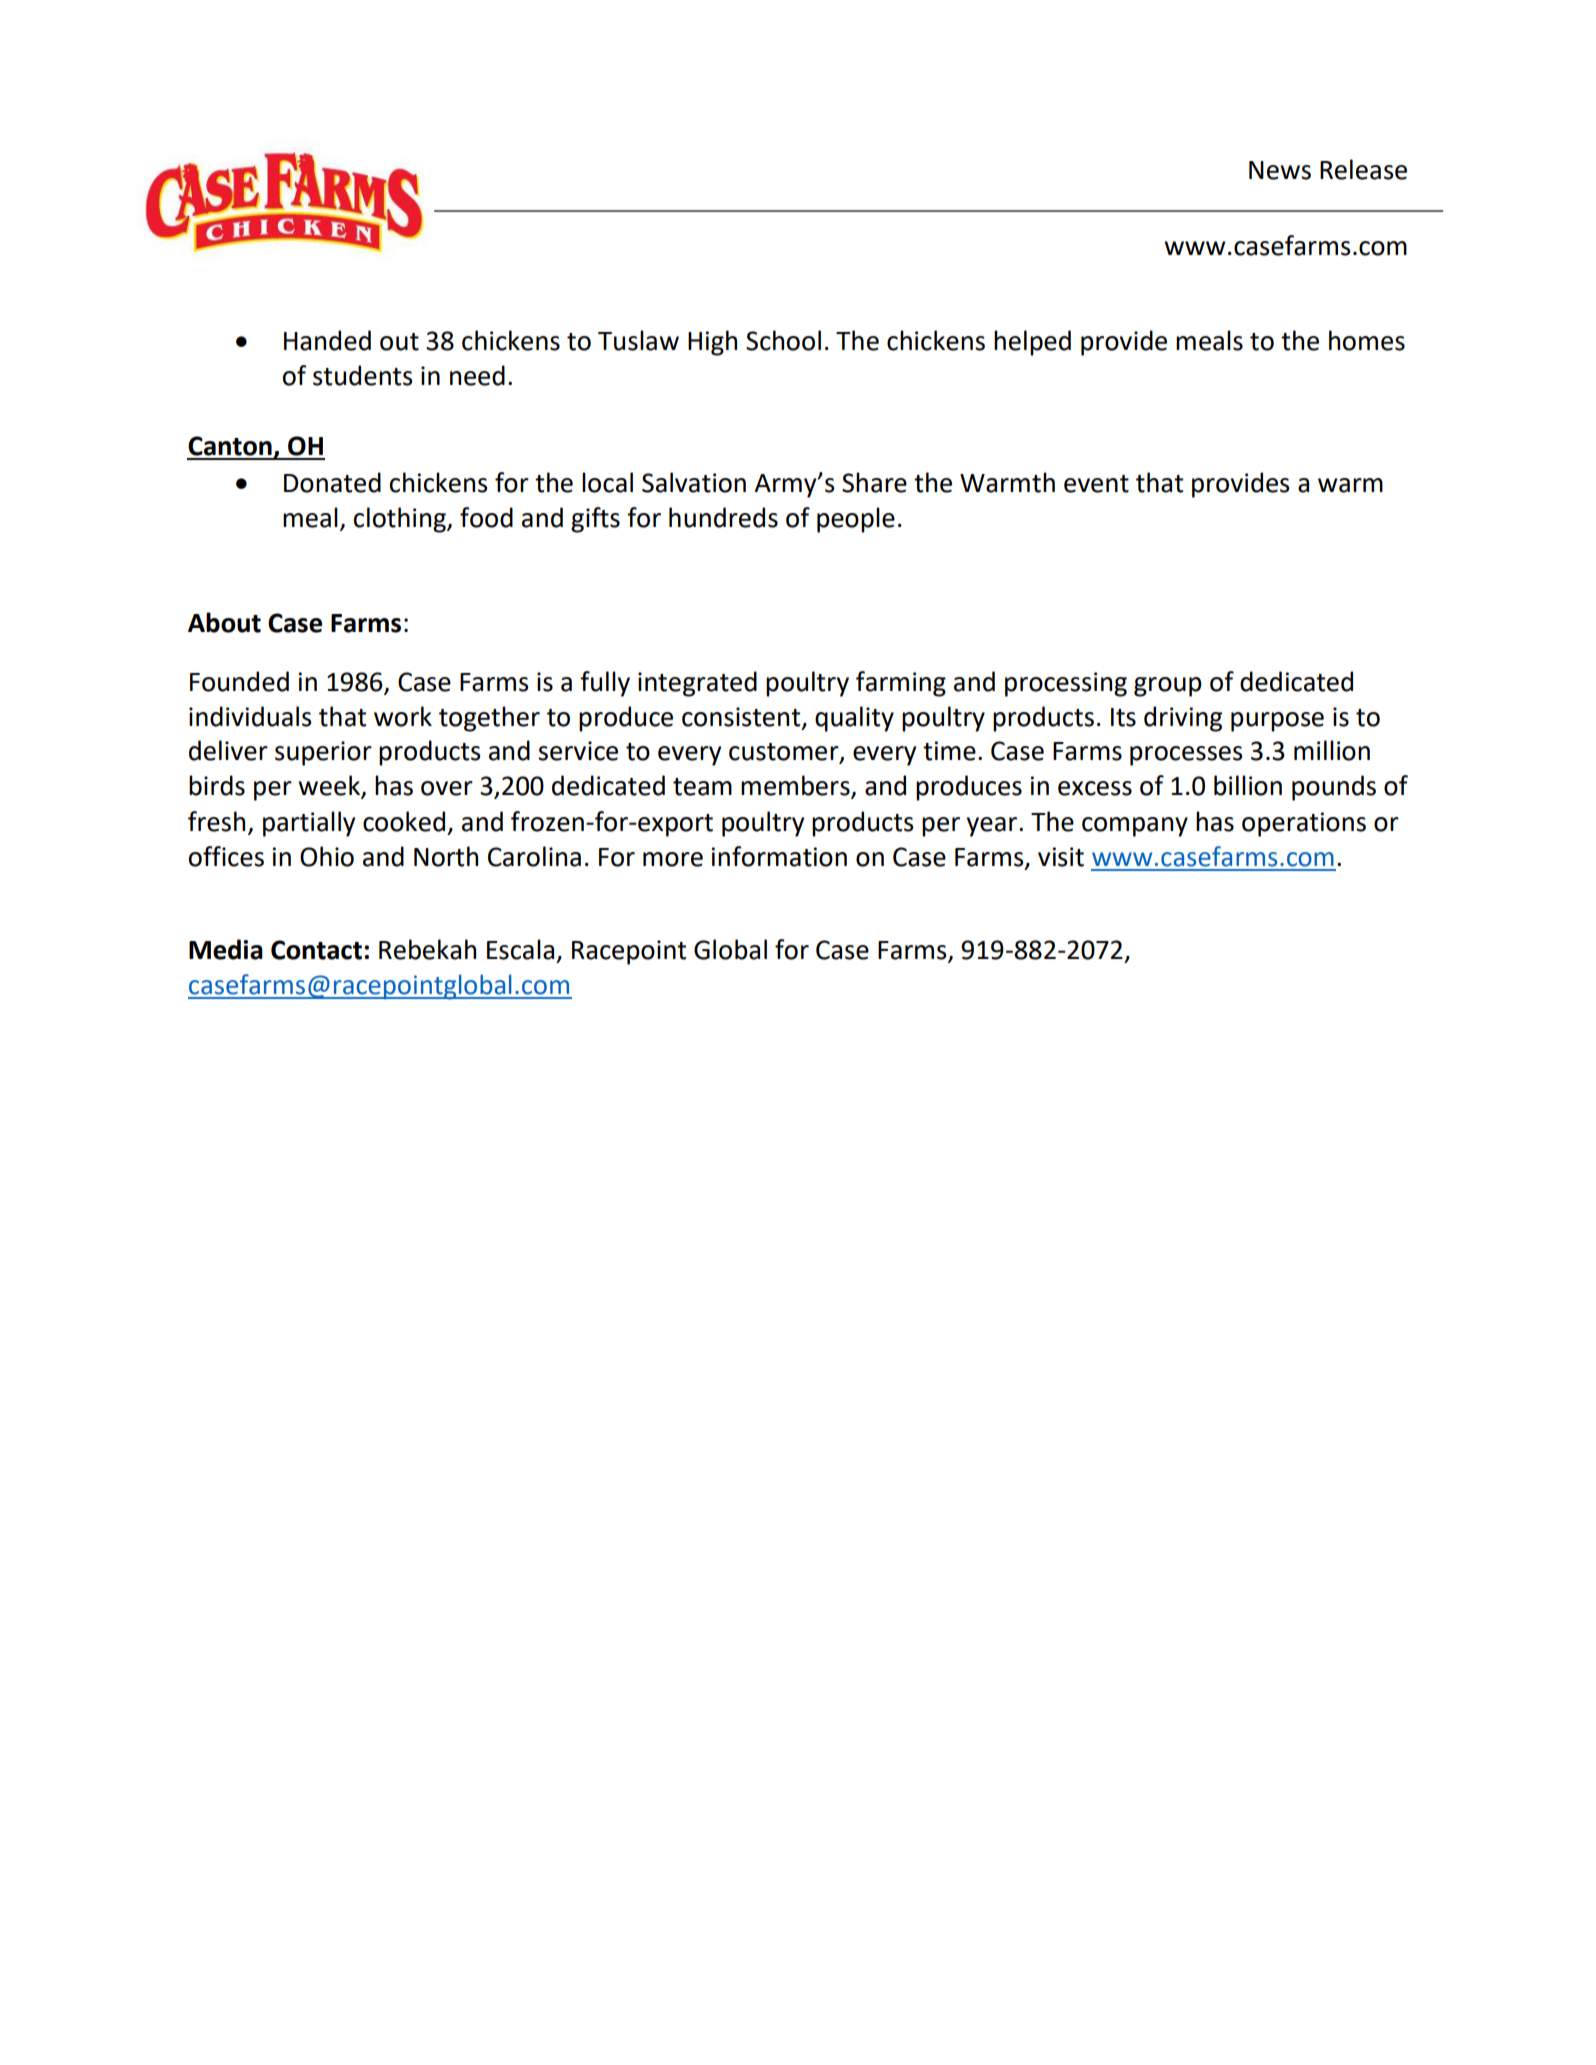  I want to click on event, so click(1096, 484).
